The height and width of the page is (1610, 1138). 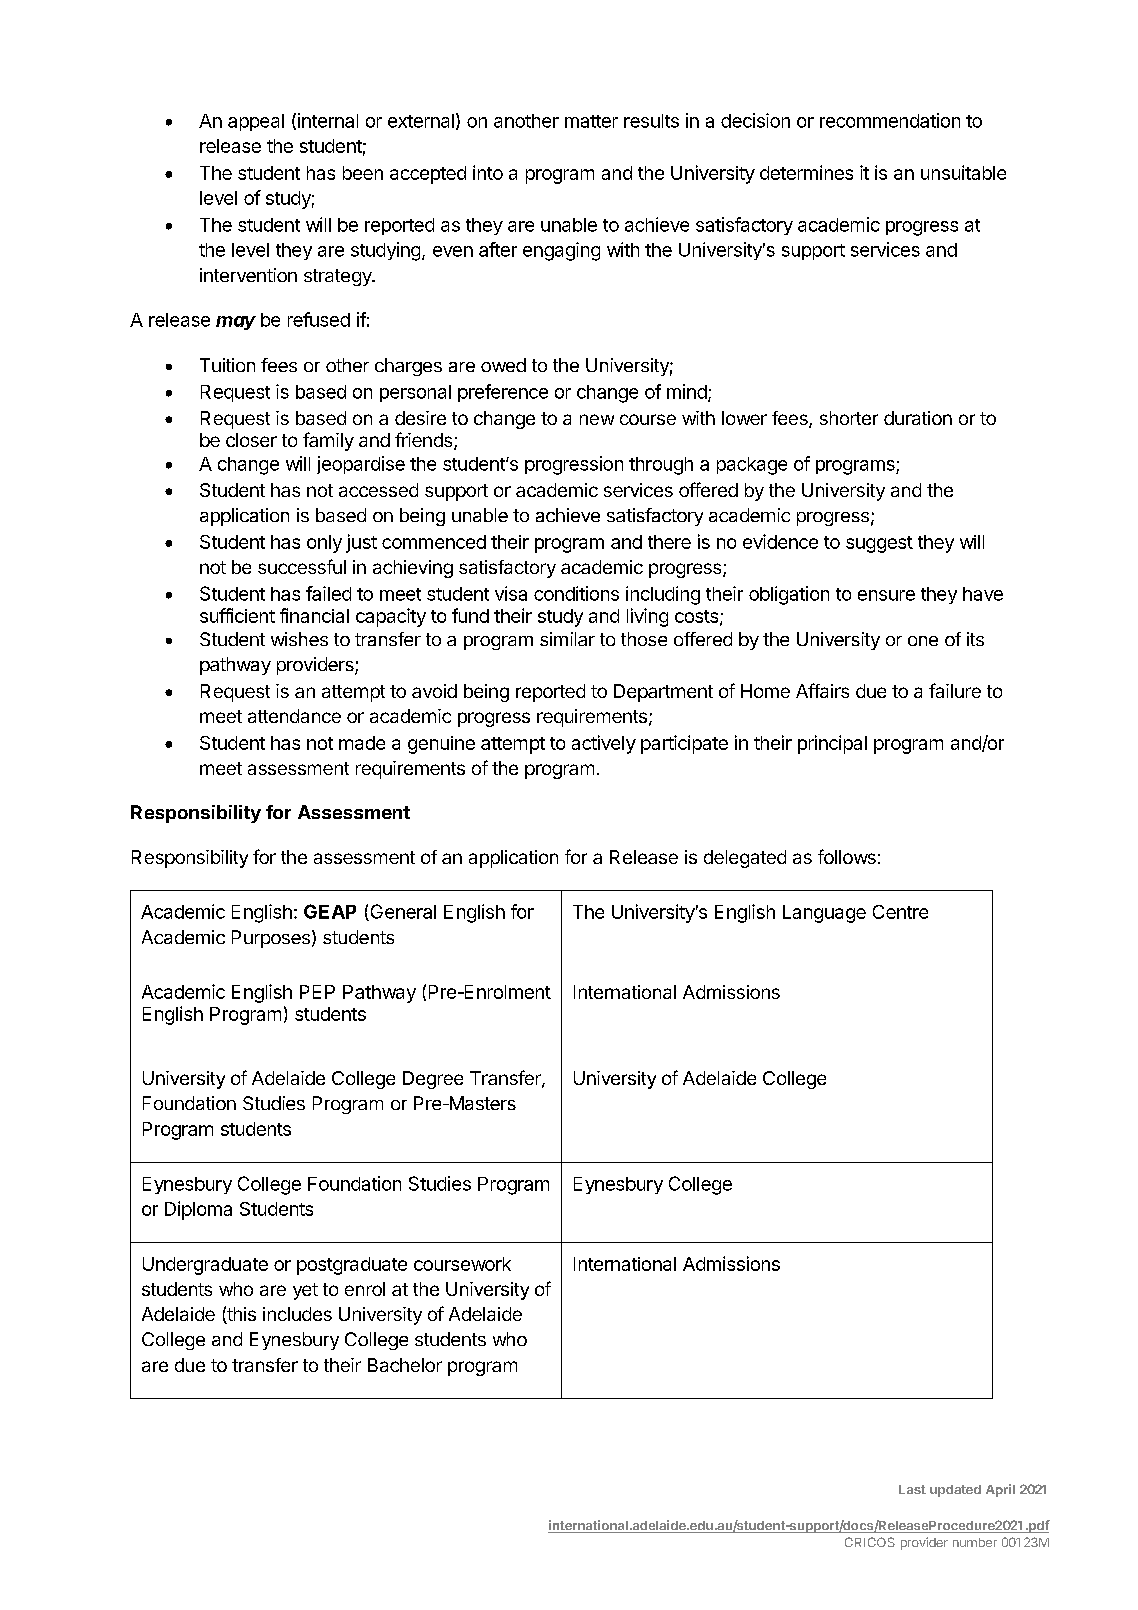 What do you see at coordinates (324, 544) in the page?
I see `only` at bounding box center [324, 544].
